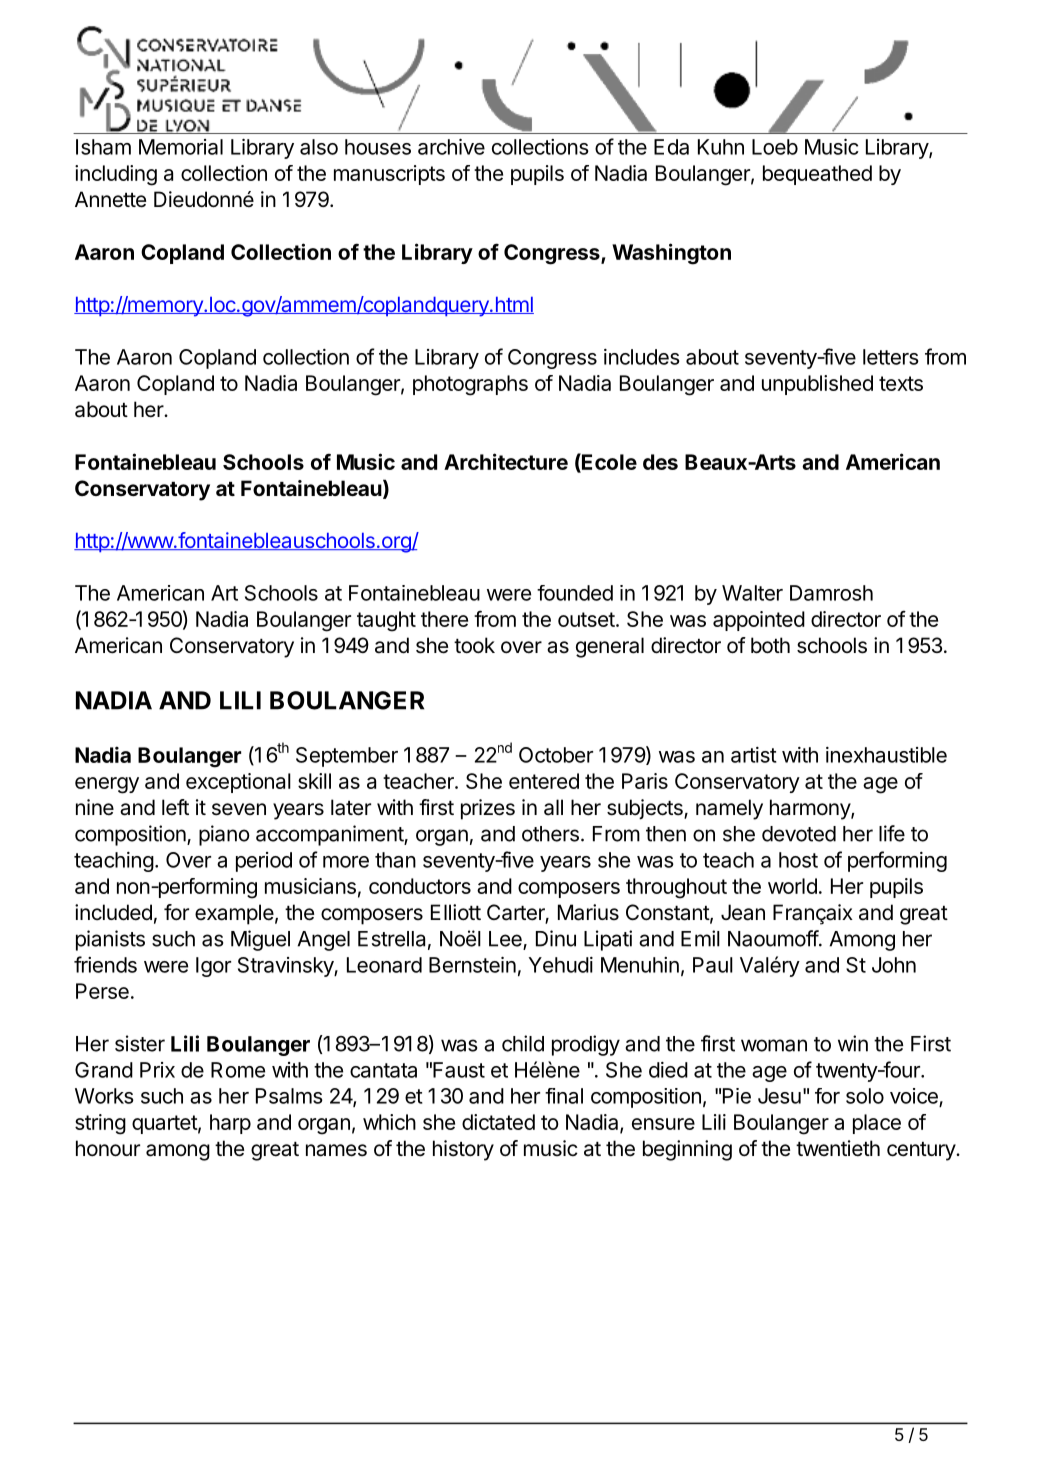 The height and width of the image is (1473, 1041). What do you see at coordinates (470, 385) in the image?
I see `photographs` at bounding box center [470, 385].
